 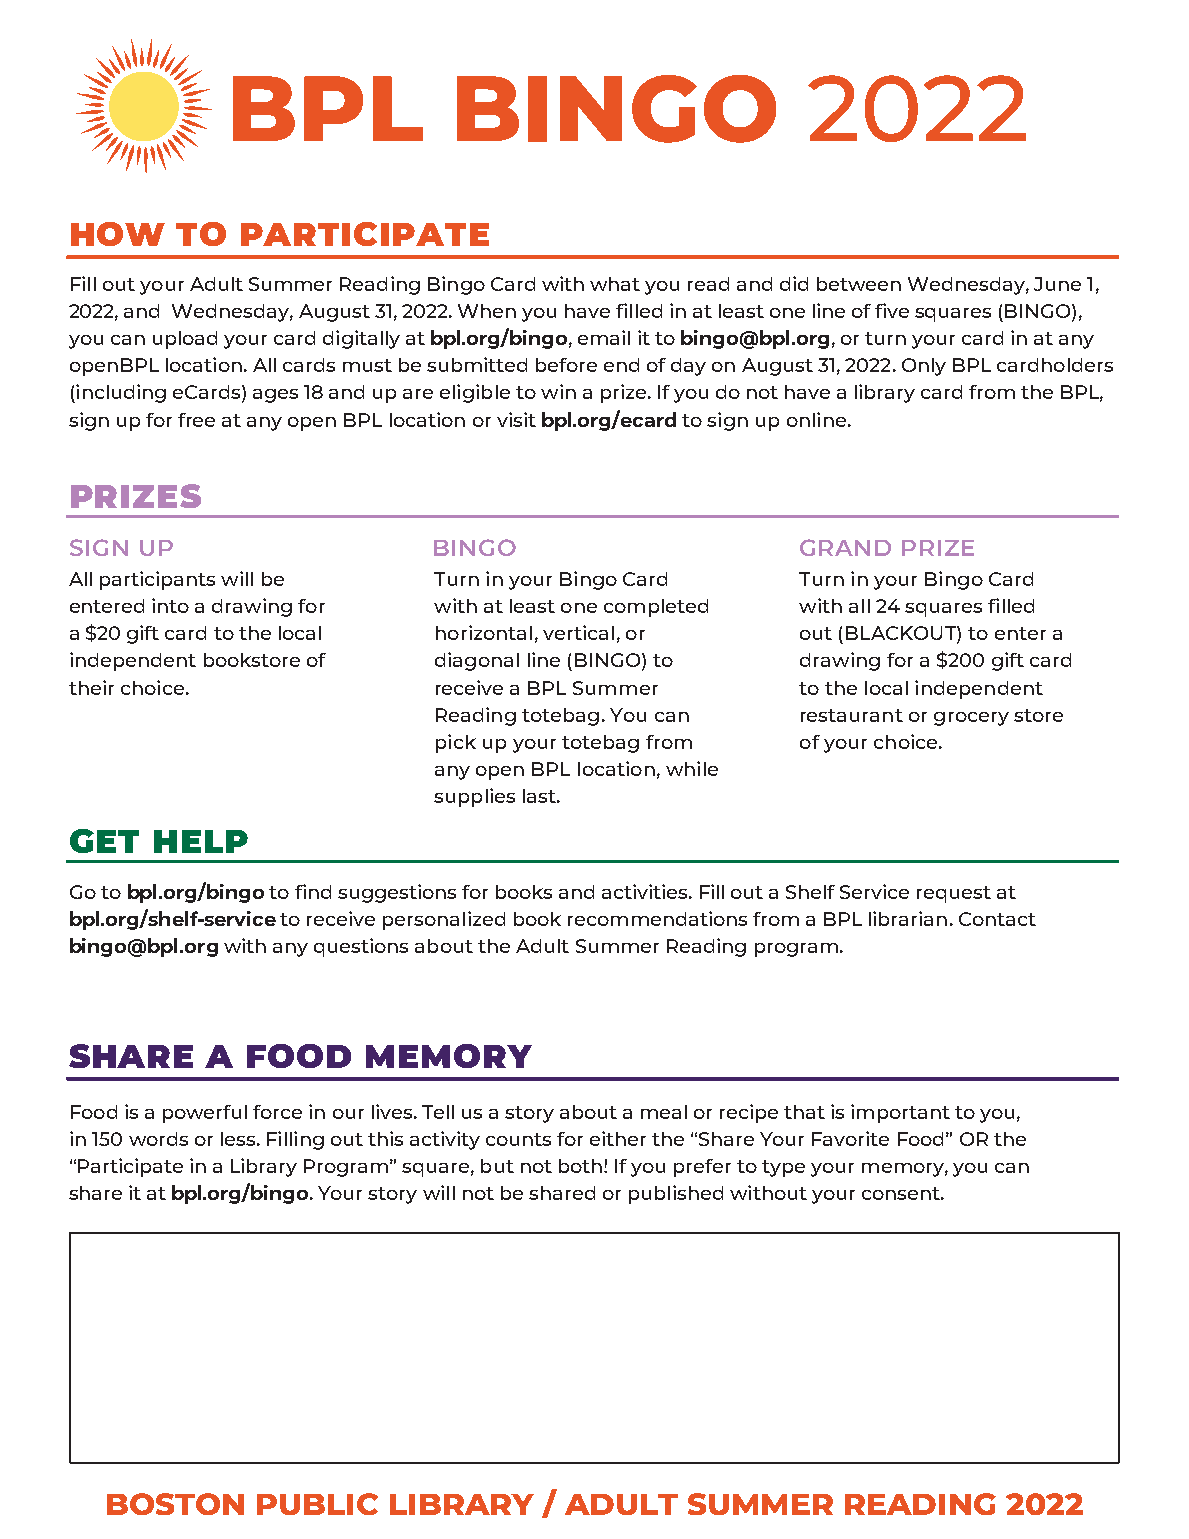 I want to click on activities, so click(x=646, y=891).
